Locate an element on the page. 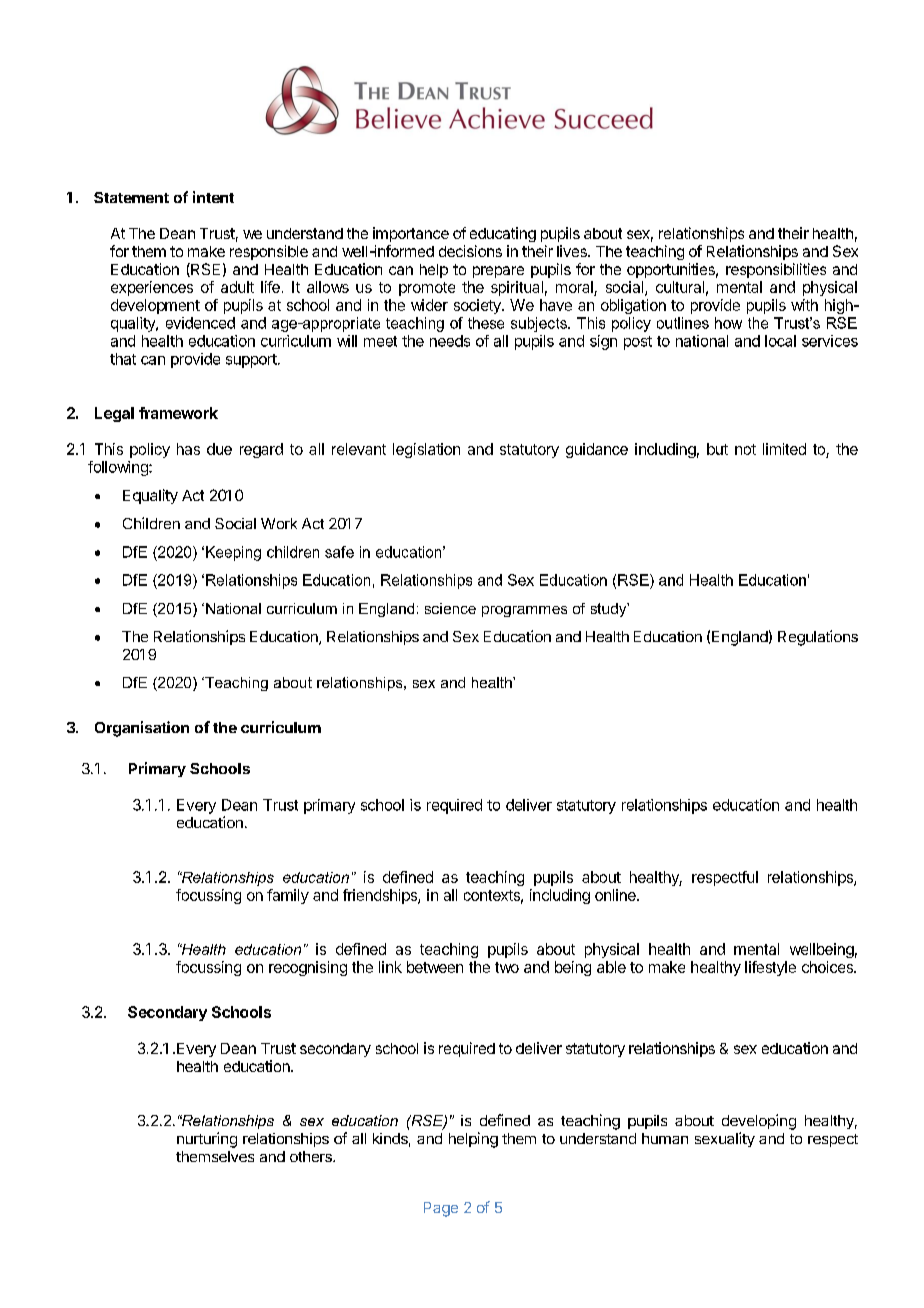  Keeping is located at coordinates (233, 553).
